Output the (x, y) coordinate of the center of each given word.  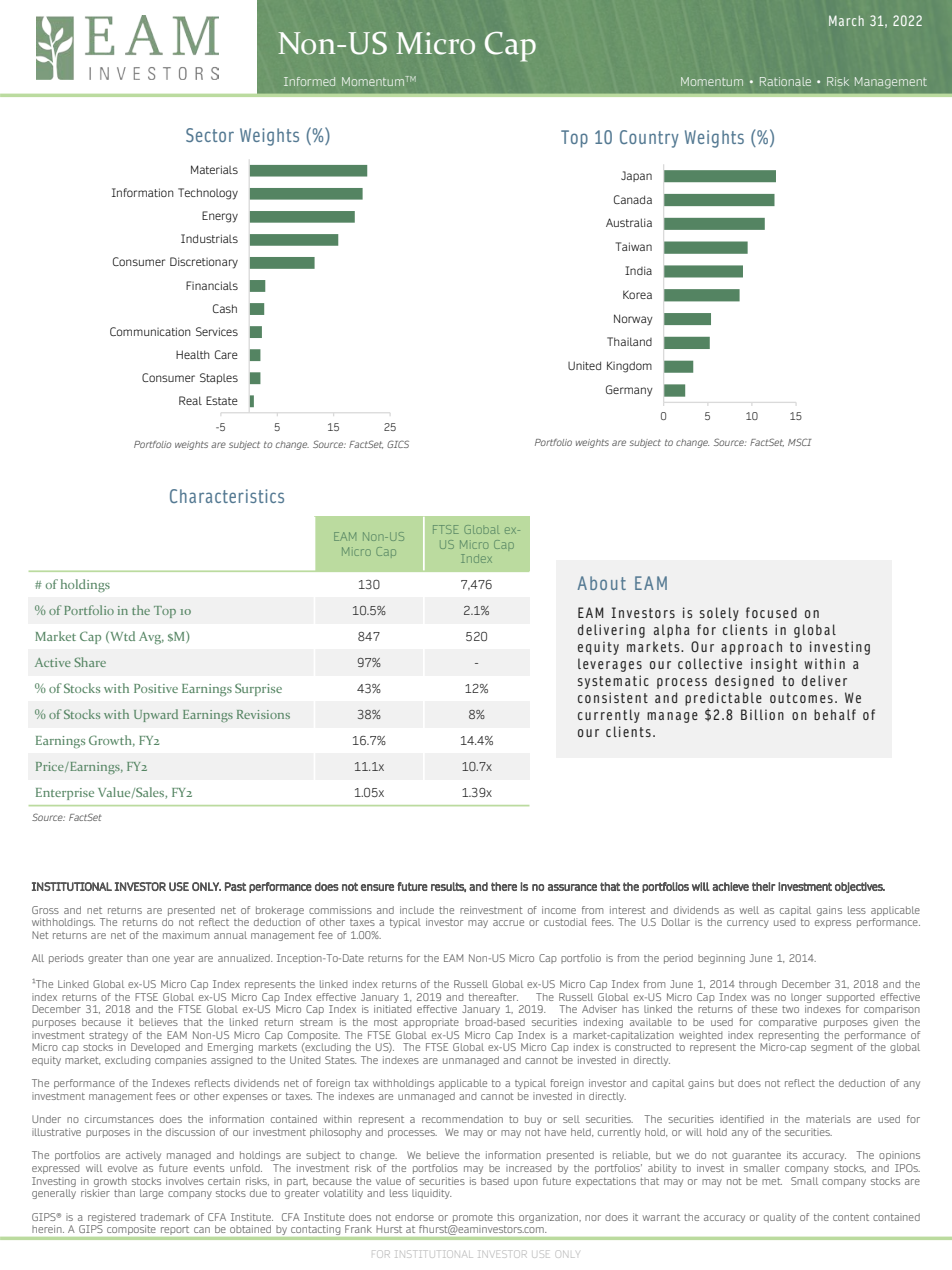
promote (473, 1218)
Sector (210, 135)
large (151, 1194)
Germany (629, 391)
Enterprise (65, 794)
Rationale (785, 81)
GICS (398, 444)
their (763, 886)
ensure (377, 887)
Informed (309, 81)
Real (190, 400)
